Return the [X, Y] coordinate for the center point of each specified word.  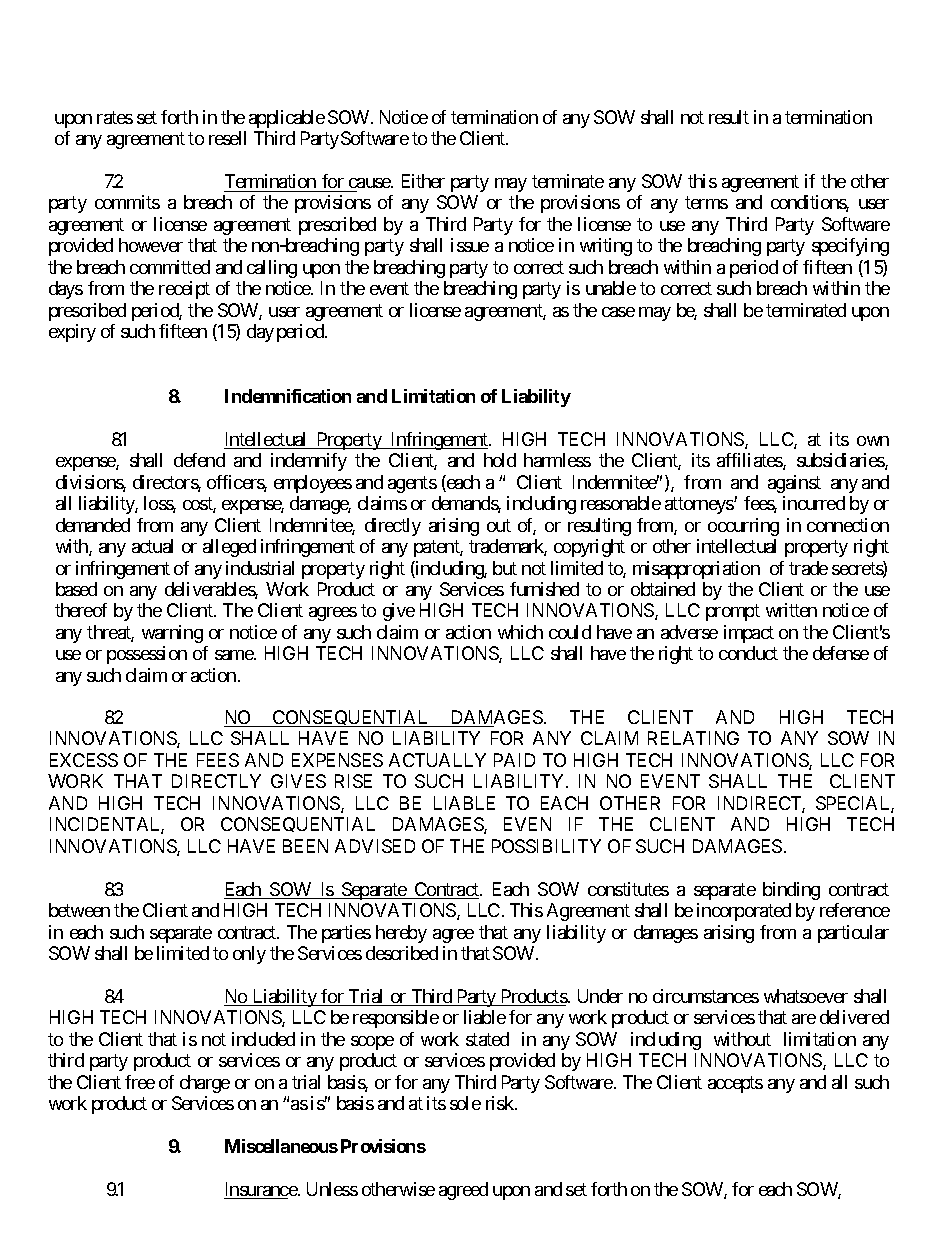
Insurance [261, 1190]
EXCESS [84, 760]
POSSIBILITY [546, 846]
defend [199, 460]
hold [500, 460]
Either [423, 181]
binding [791, 891]
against [794, 484]
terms [706, 203]
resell [227, 138]
